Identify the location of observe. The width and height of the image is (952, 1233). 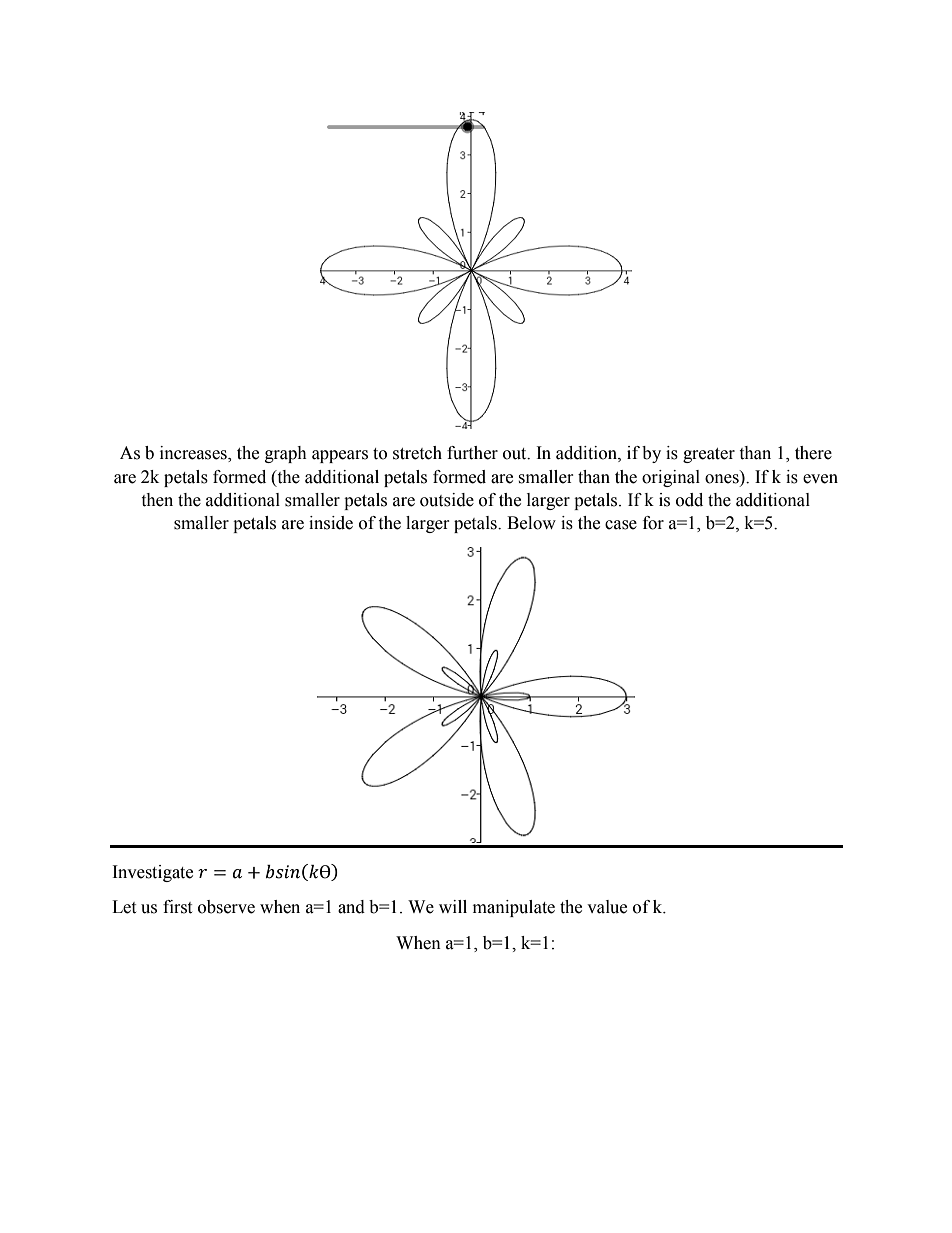
(226, 907).
